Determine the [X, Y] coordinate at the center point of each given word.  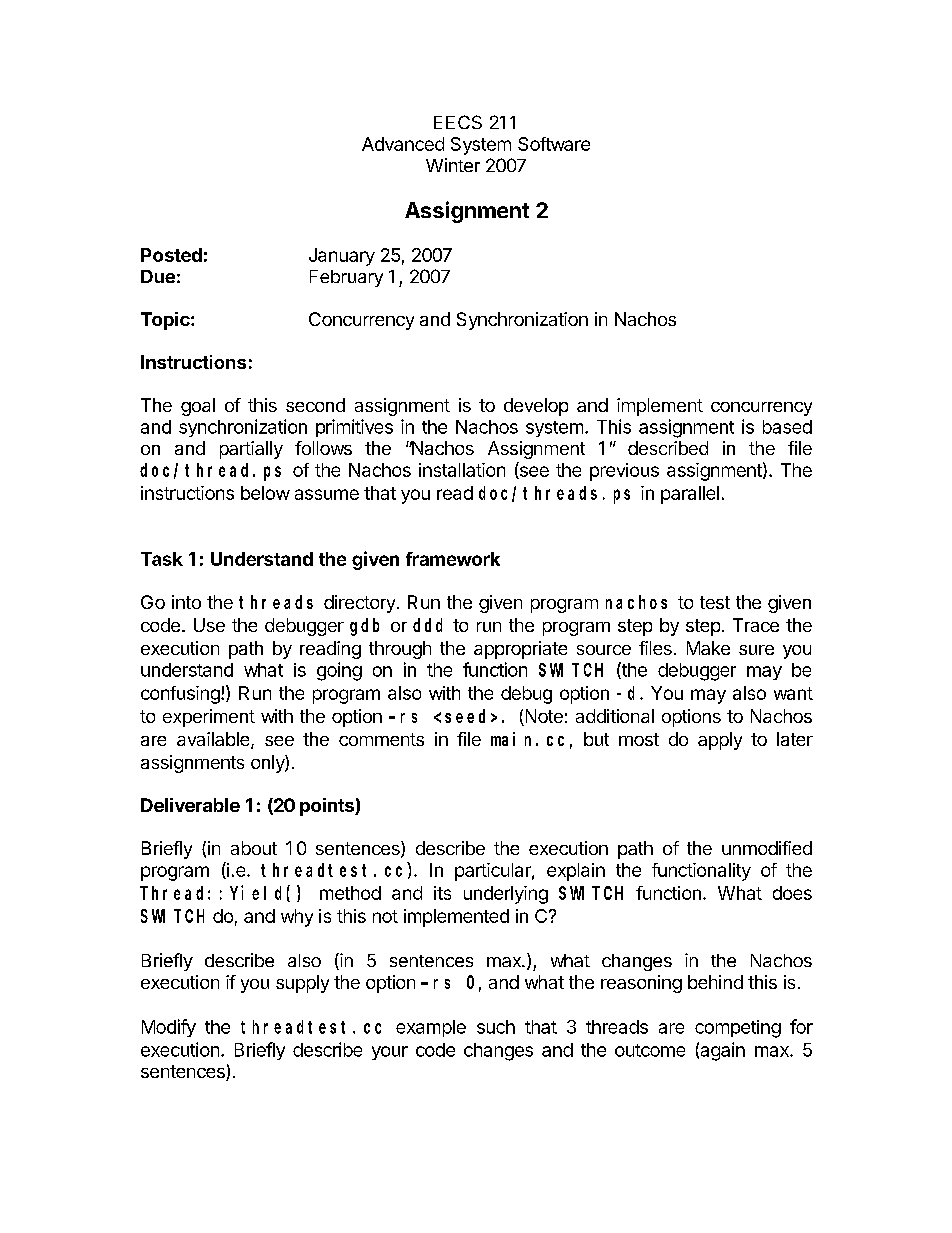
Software [554, 144]
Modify [169, 1028]
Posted [171, 255]
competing [738, 1029]
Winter [453, 165]
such [496, 1027]
